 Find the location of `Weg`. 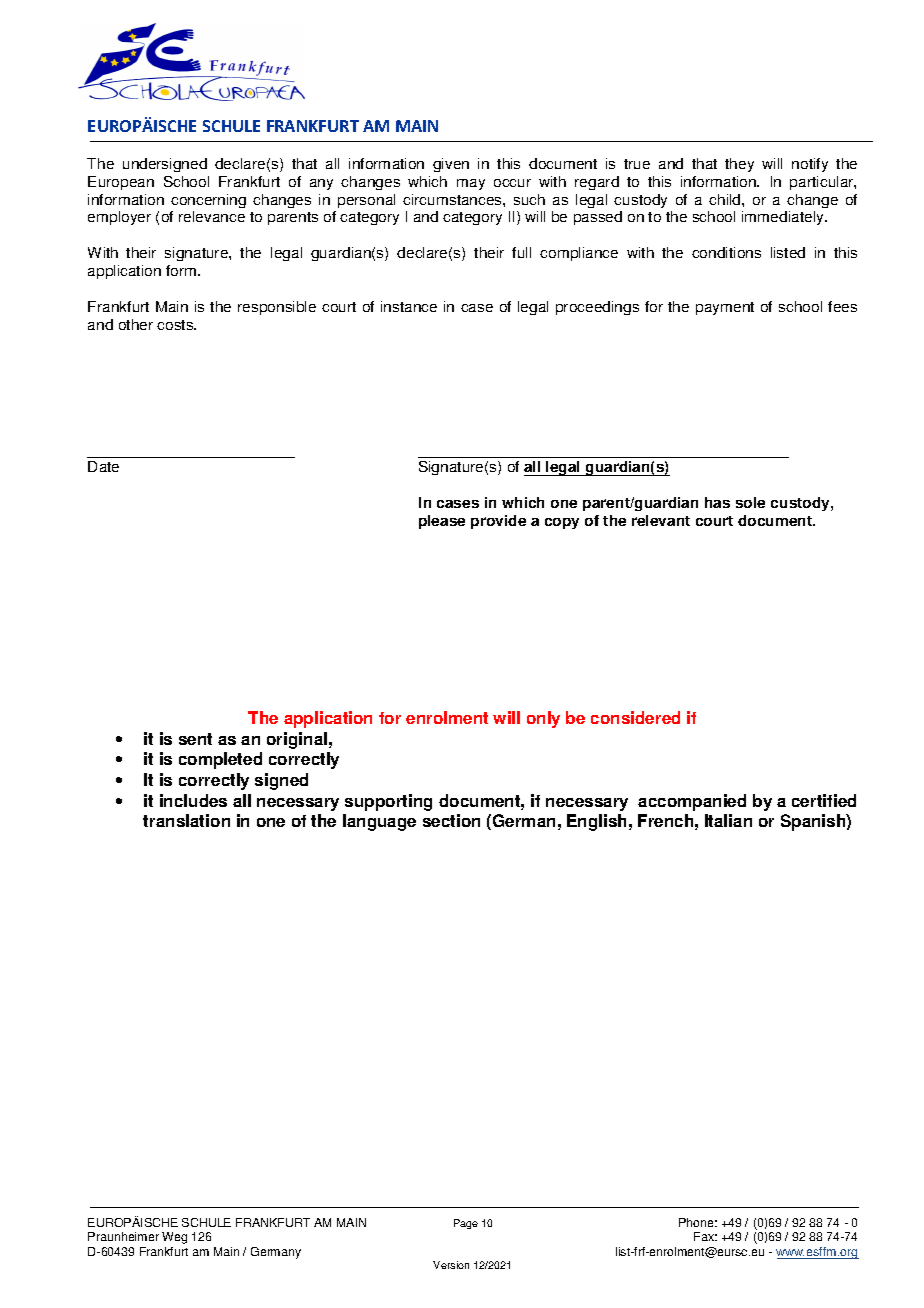

Weg is located at coordinates (174, 1238).
